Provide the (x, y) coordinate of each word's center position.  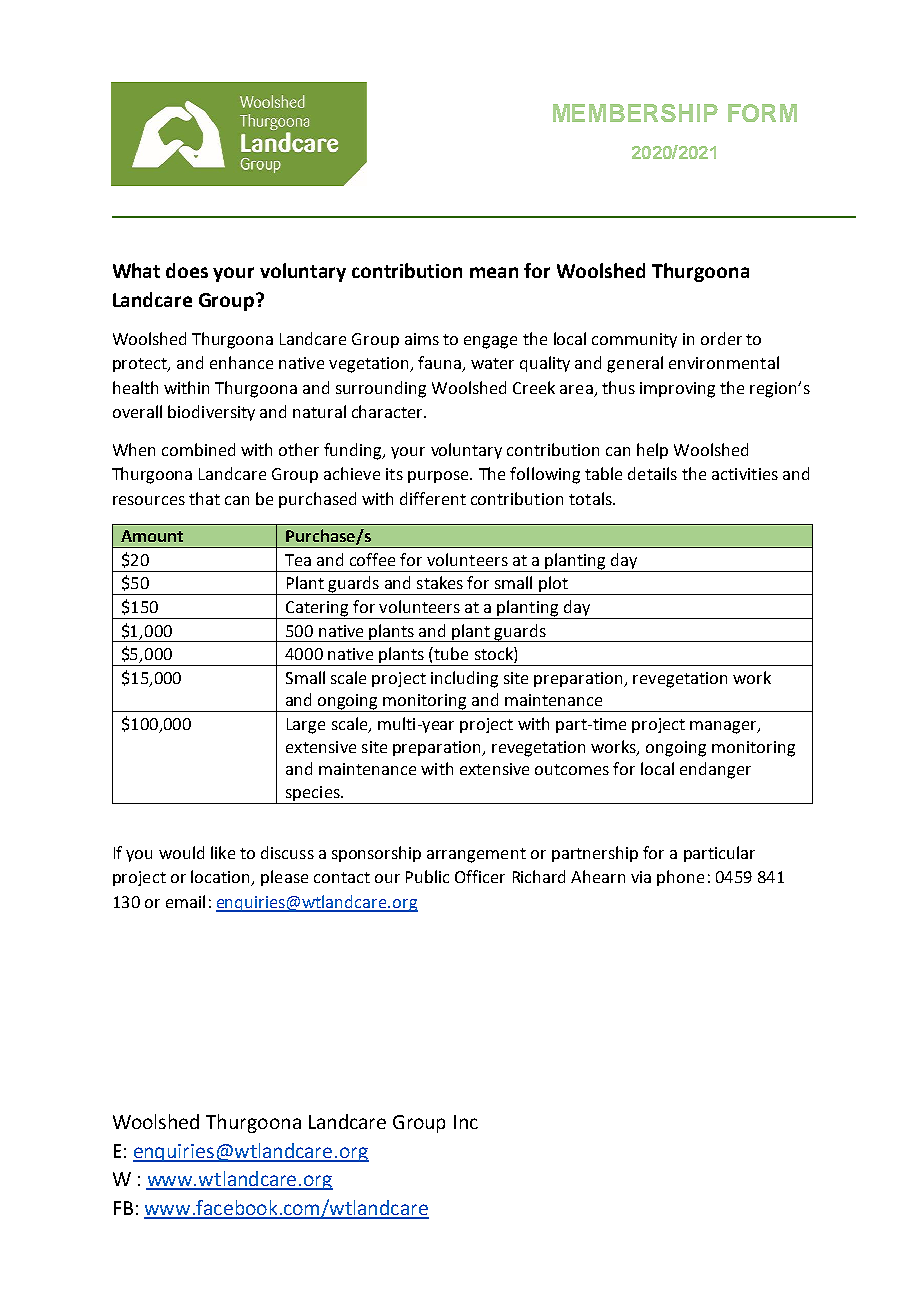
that (204, 498)
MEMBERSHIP (635, 113)
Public (427, 876)
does (187, 270)
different (433, 498)
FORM (762, 113)
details (652, 473)
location (222, 878)
